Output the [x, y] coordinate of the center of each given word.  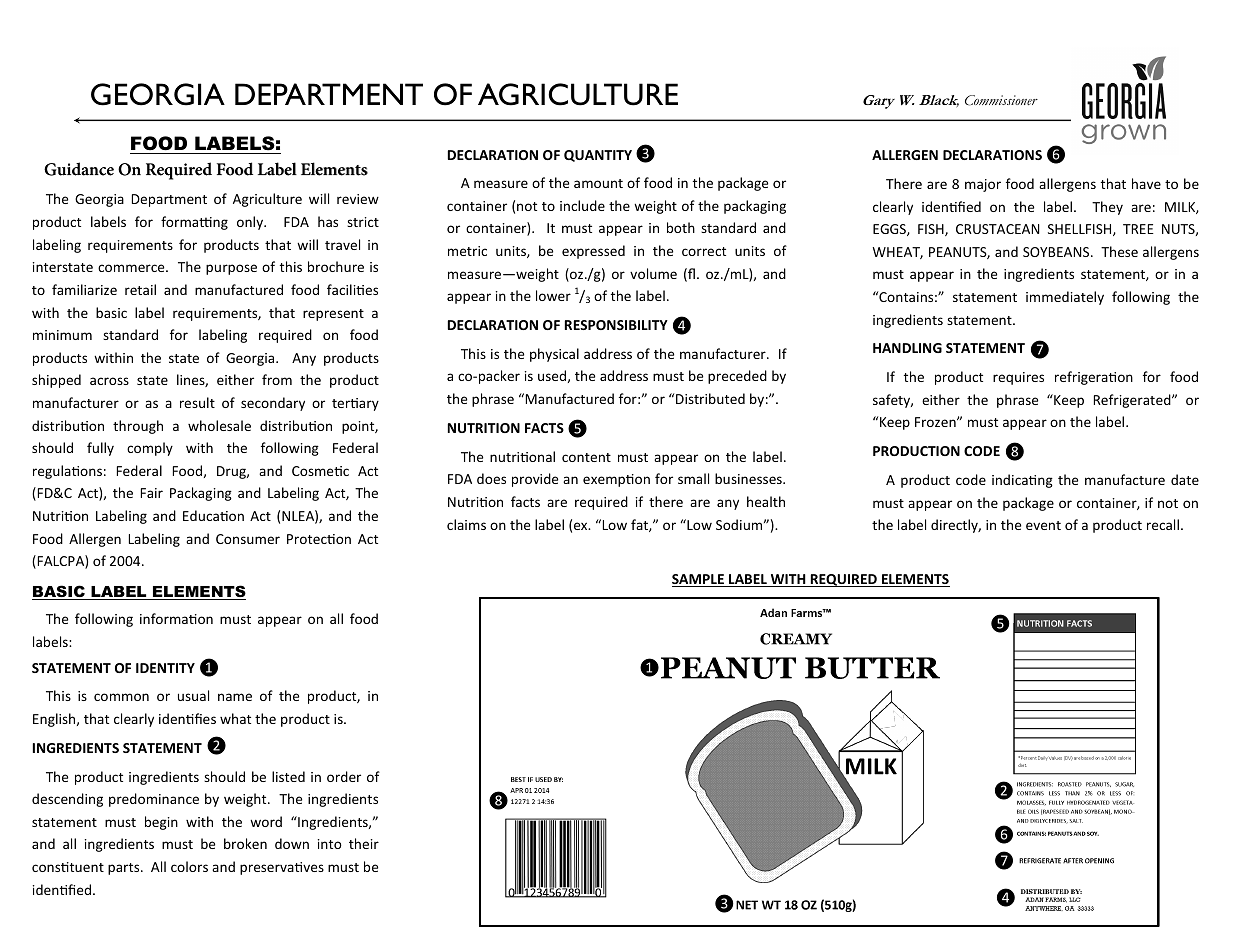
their [364, 843]
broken [245, 843]
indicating [1022, 481]
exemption [616, 480]
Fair [152, 493]
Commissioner [1001, 100]
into [330, 844]
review [358, 199]
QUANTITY [598, 156]
